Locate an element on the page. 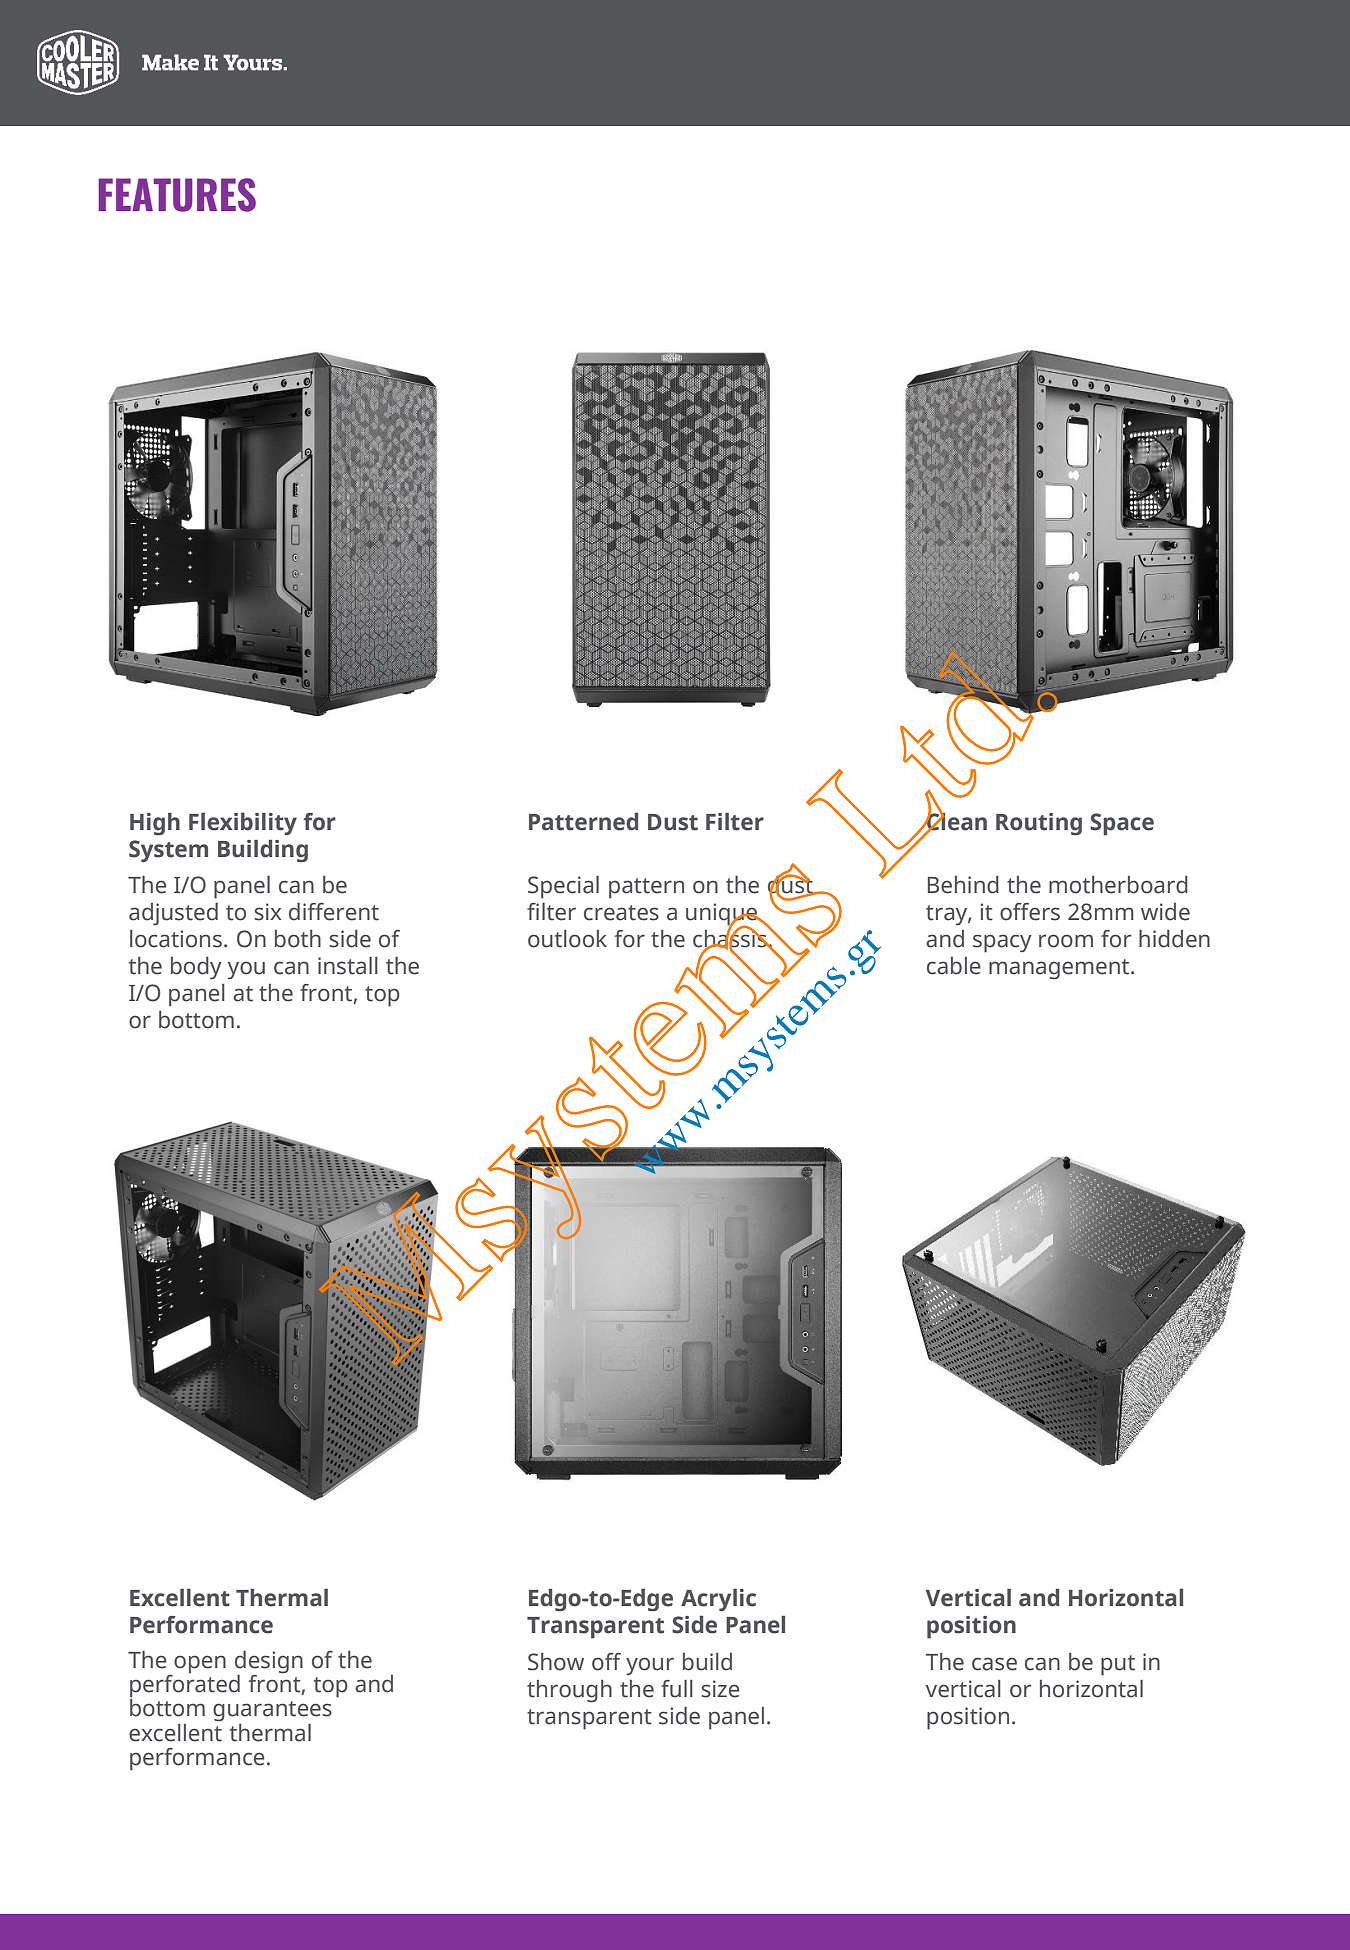 The width and height of the document is (1350, 1950). creates is located at coordinates (621, 913).
